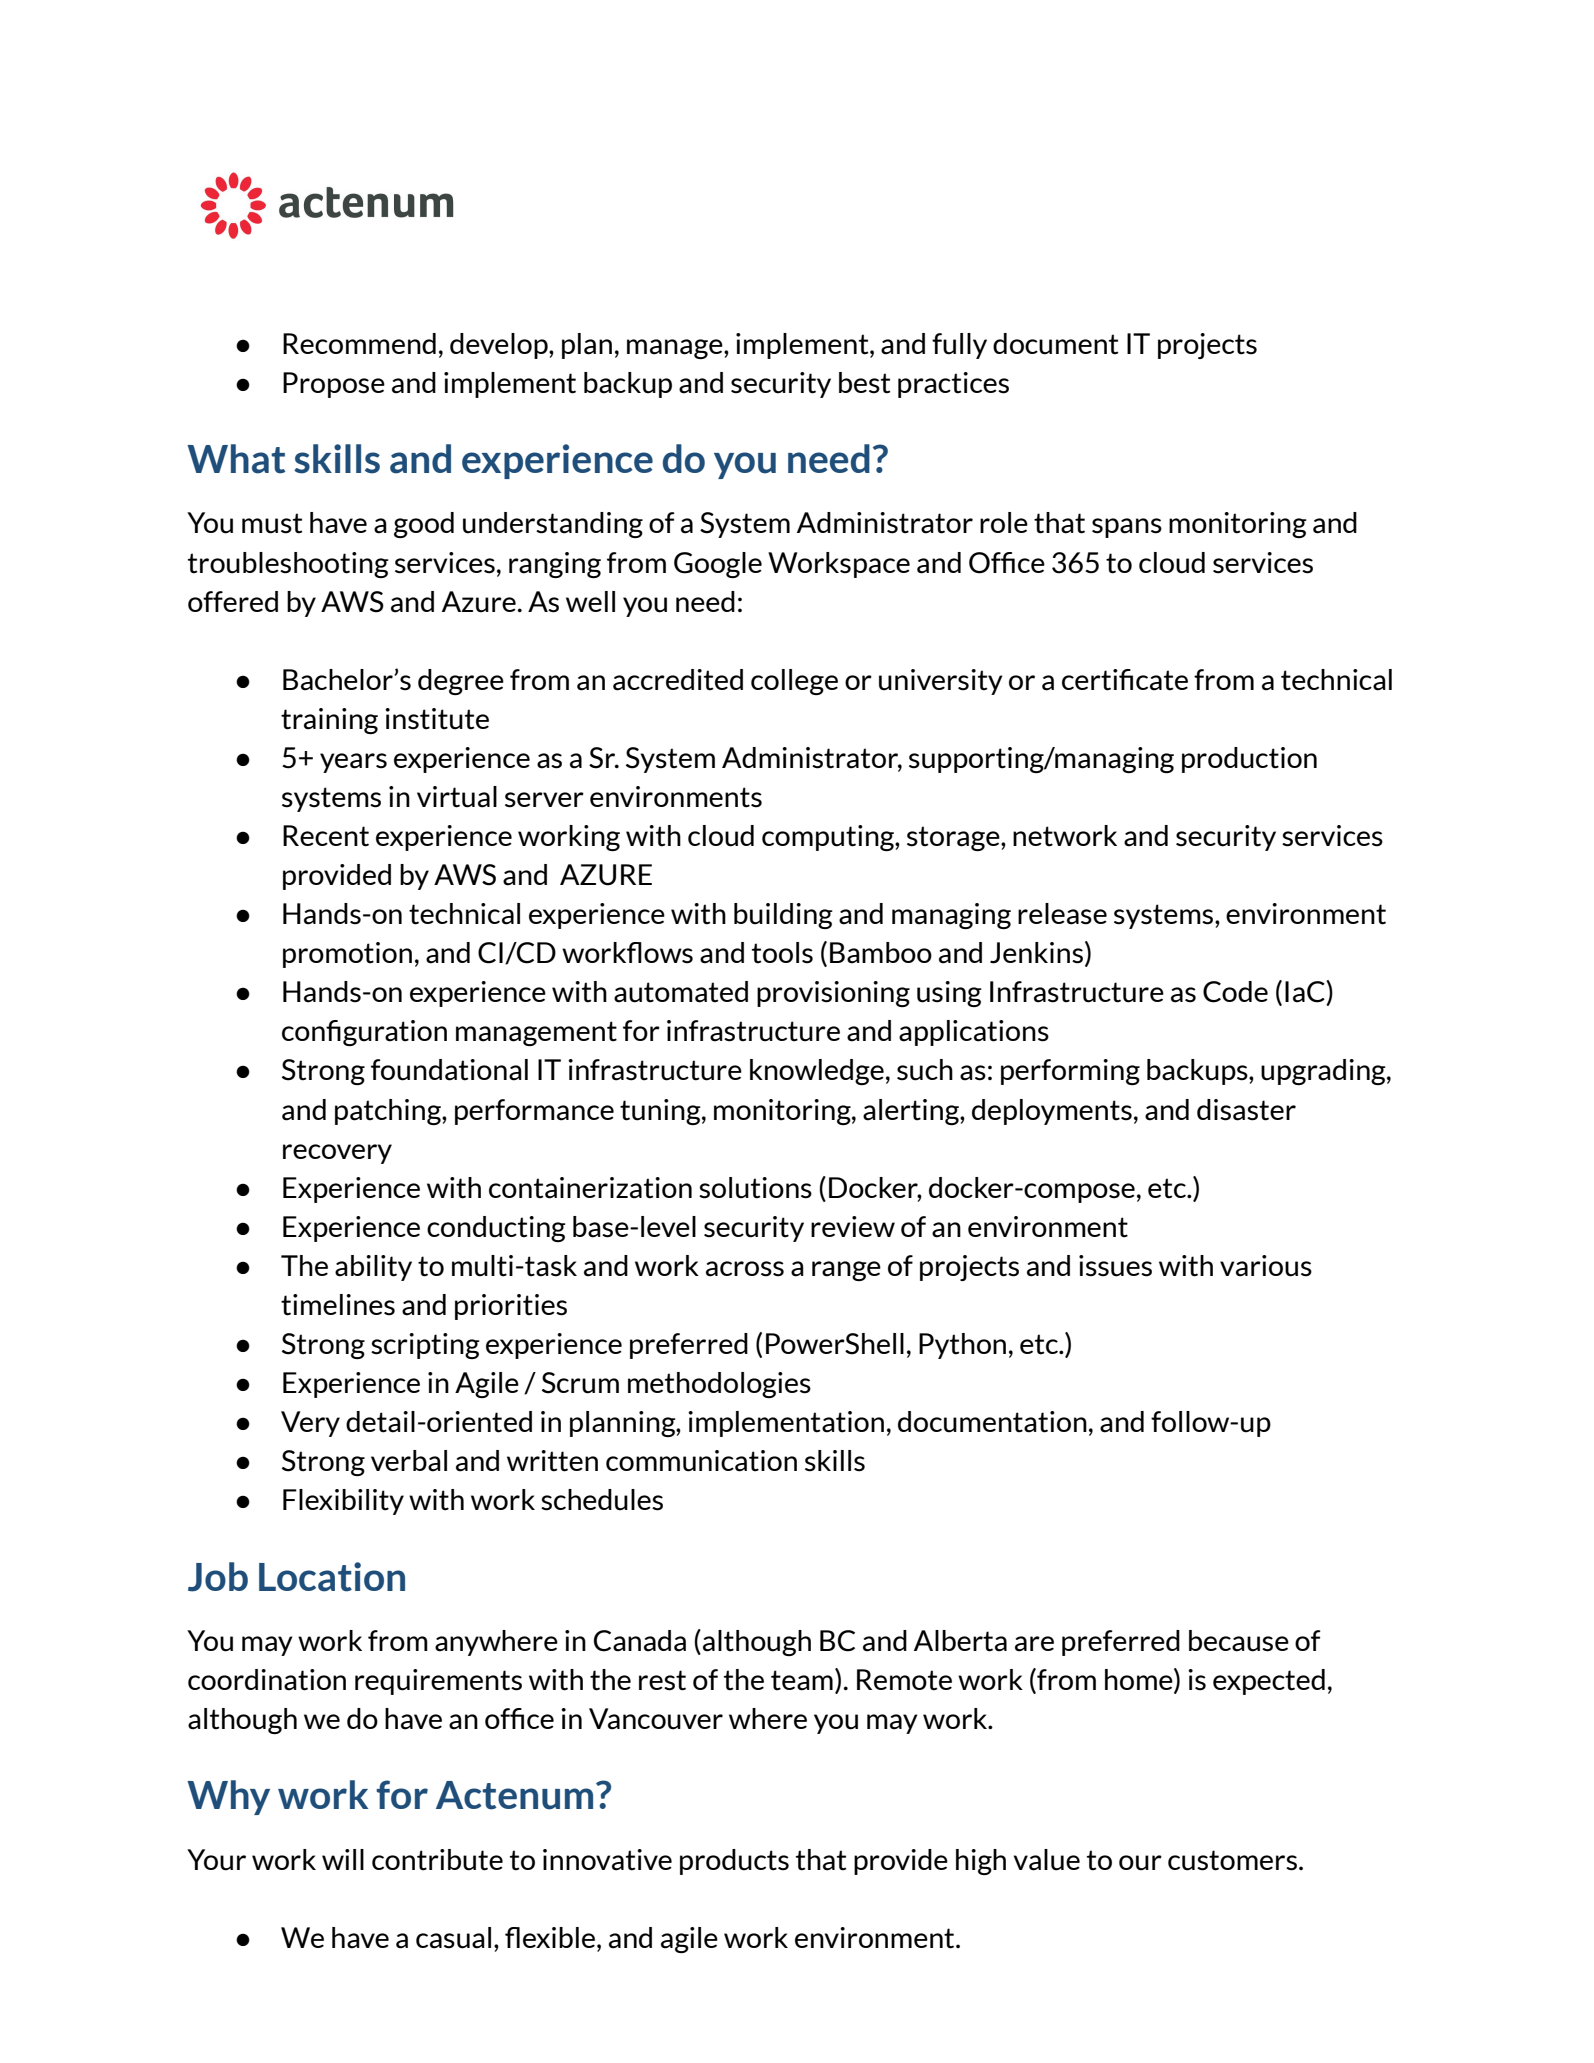  Describe the element at coordinates (719, 1385) in the page. I see `methodologies` at that location.
